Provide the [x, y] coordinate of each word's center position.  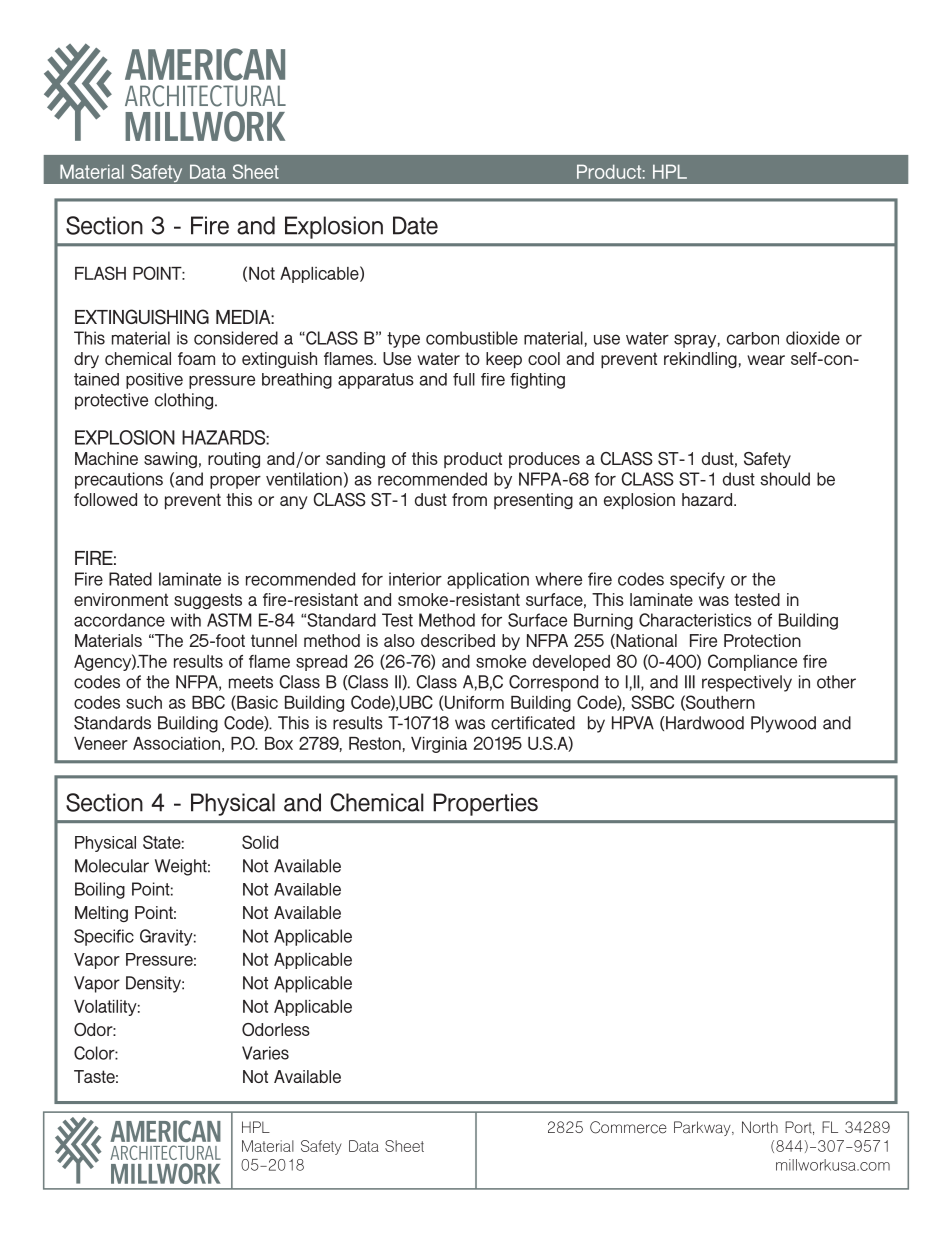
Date [415, 225]
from [469, 499]
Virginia [439, 745]
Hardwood [704, 723]
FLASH [100, 273]
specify [697, 580]
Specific [104, 937]
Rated [130, 579]
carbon [753, 338]
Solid [260, 842]
